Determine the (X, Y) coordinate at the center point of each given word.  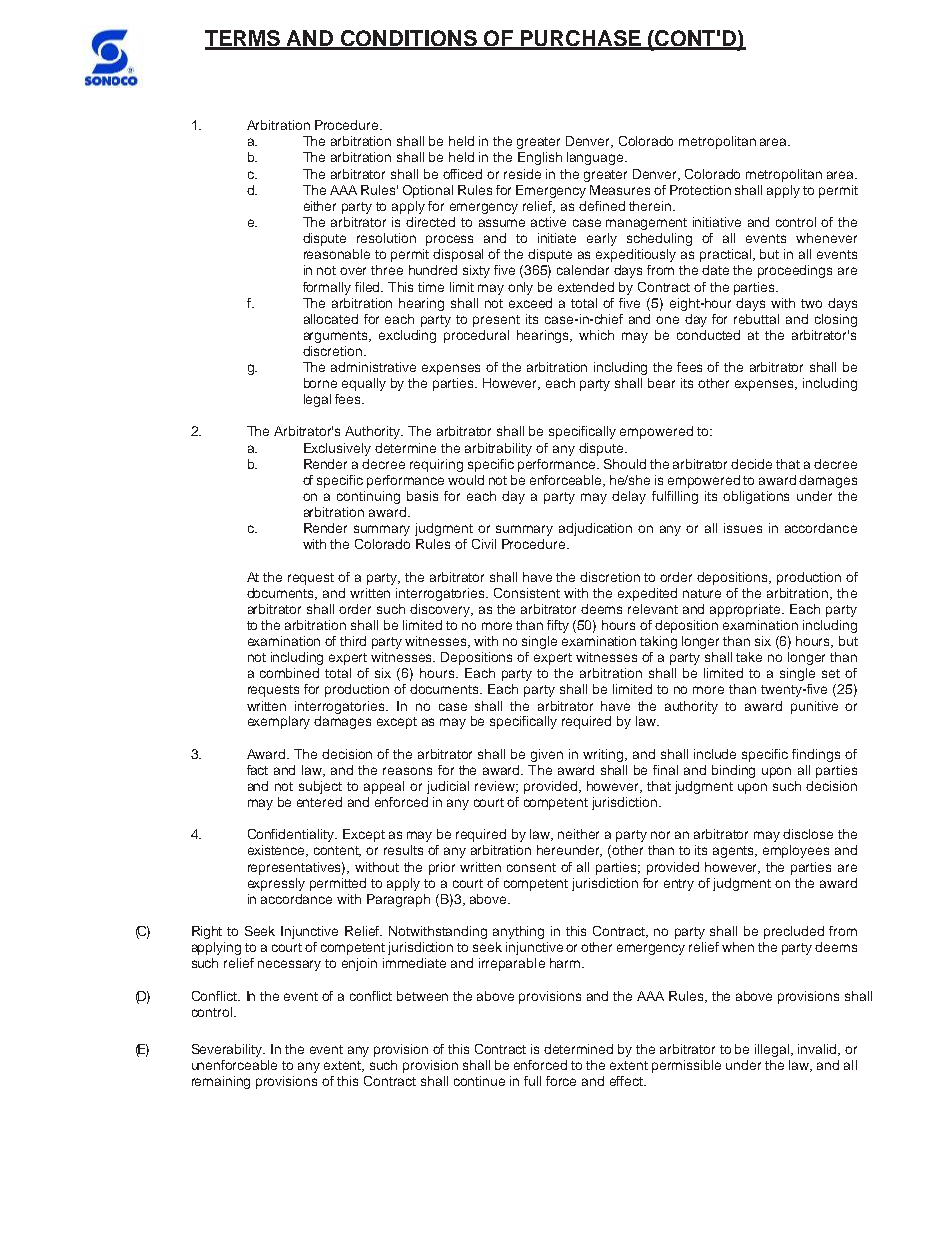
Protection (700, 190)
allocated (331, 319)
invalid (818, 1050)
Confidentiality (292, 835)
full (532, 1081)
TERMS (244, 39)
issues (743, 528)
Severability (228, 1050)
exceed (530, 303)
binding (733, 771)
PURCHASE (581, 39)
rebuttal (756, 319)
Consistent (527, 593)
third (353, 641)
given (547, 755)
